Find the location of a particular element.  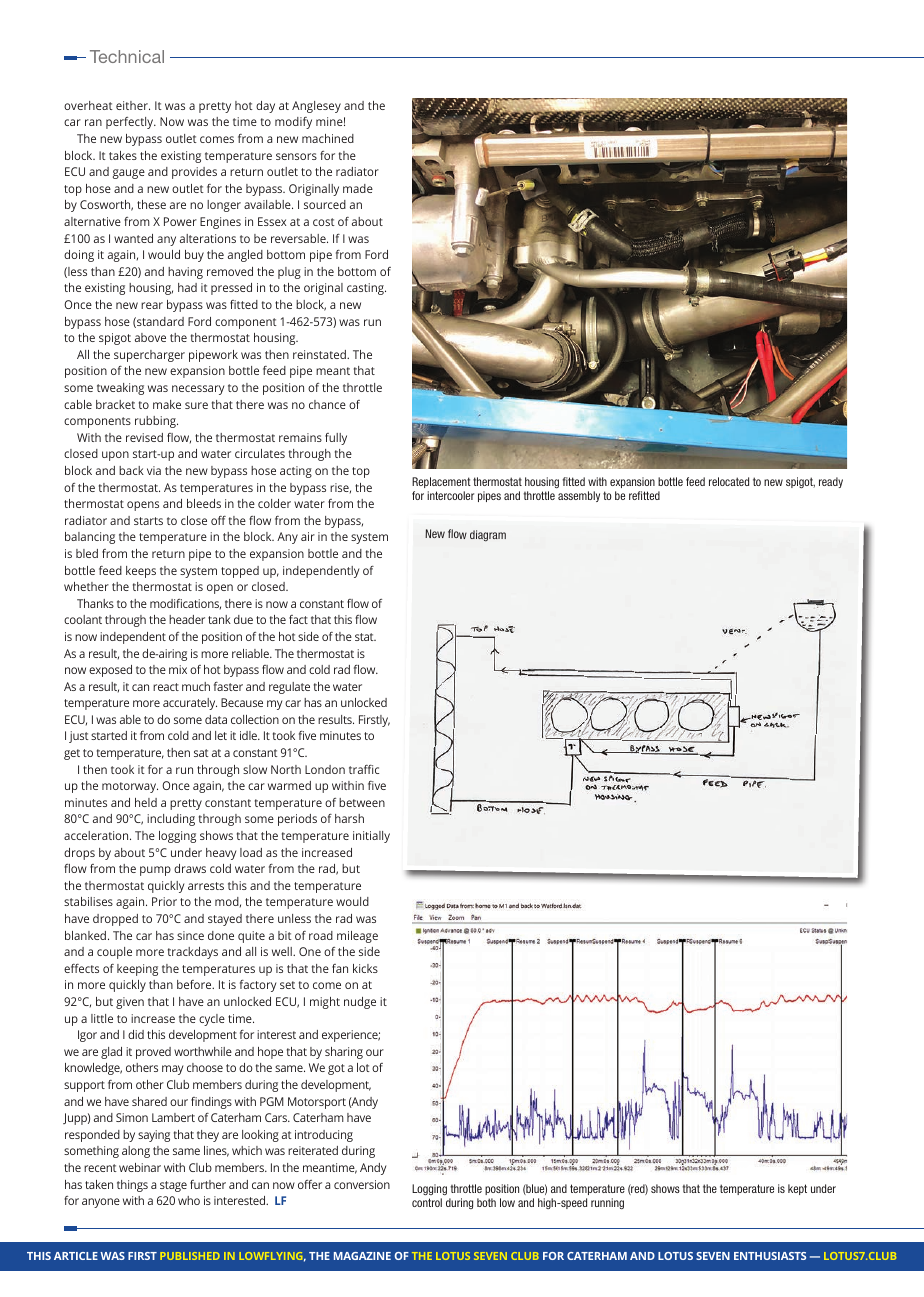

either is located at coordinates (133, 105).
